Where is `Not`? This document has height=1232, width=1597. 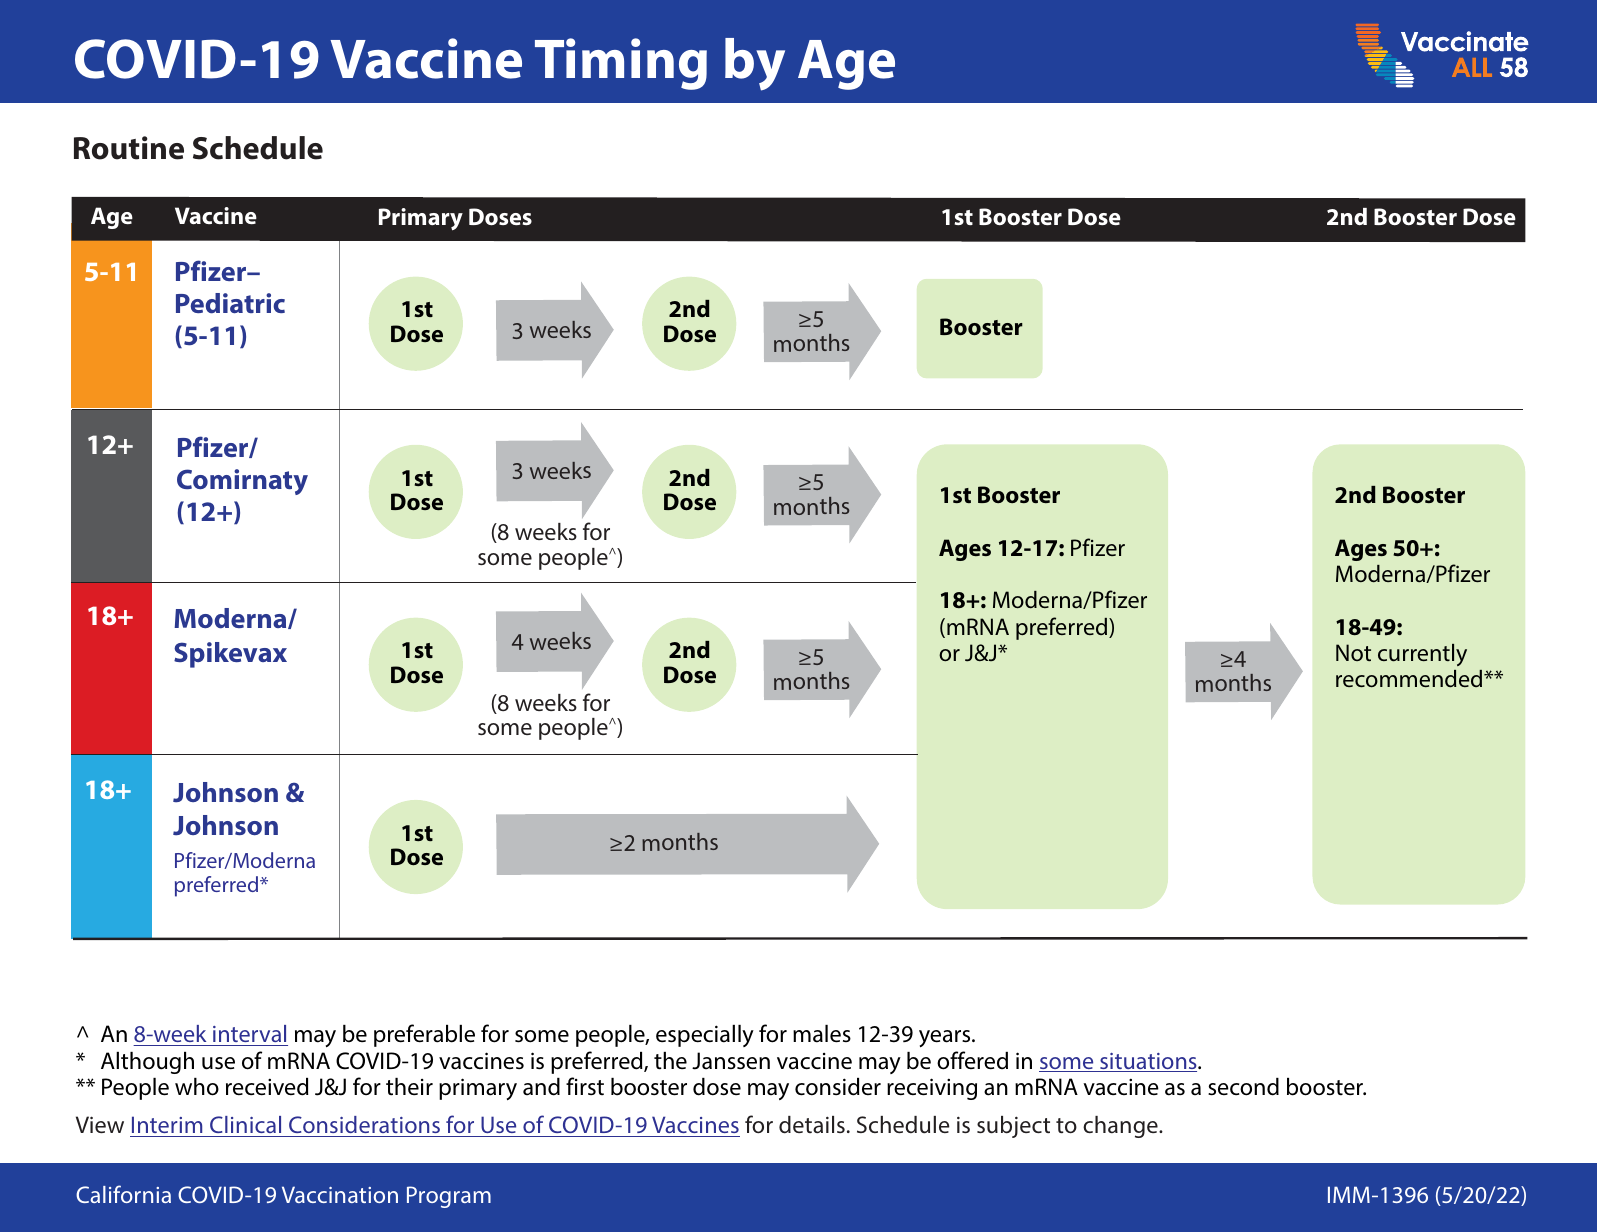
Not is located at coordinates (1353, 652).
